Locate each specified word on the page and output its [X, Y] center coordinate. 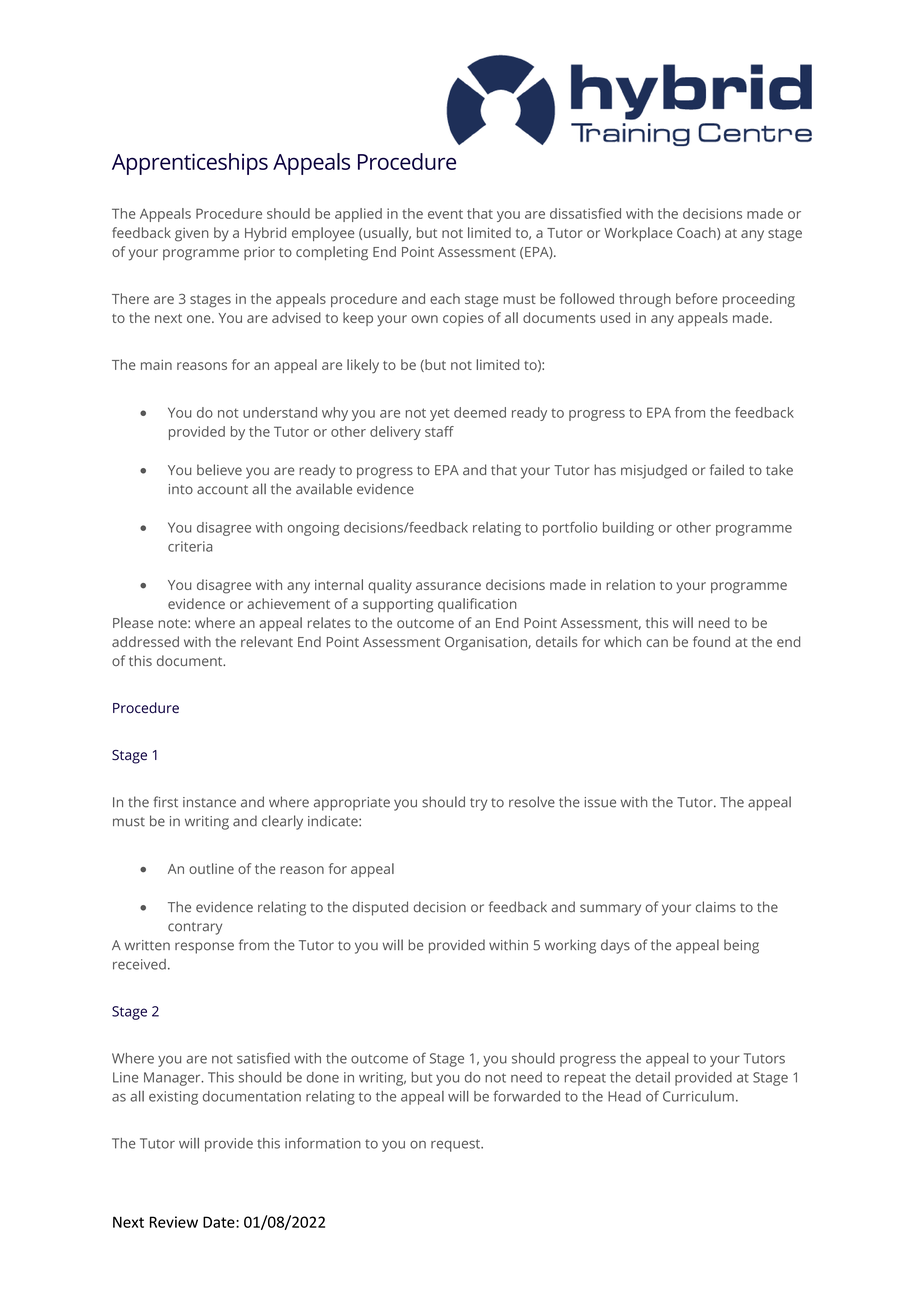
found [711, 641]
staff [439, 431]
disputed [380, 908]
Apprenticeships [190, 164]
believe [219, 470]
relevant [267, 641]
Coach [697, 233]
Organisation [487, 644]
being [741, 946]
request [456, 1145]
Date [220, 1222]
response [204, 948]
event [445, 214]
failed [727, 470]
